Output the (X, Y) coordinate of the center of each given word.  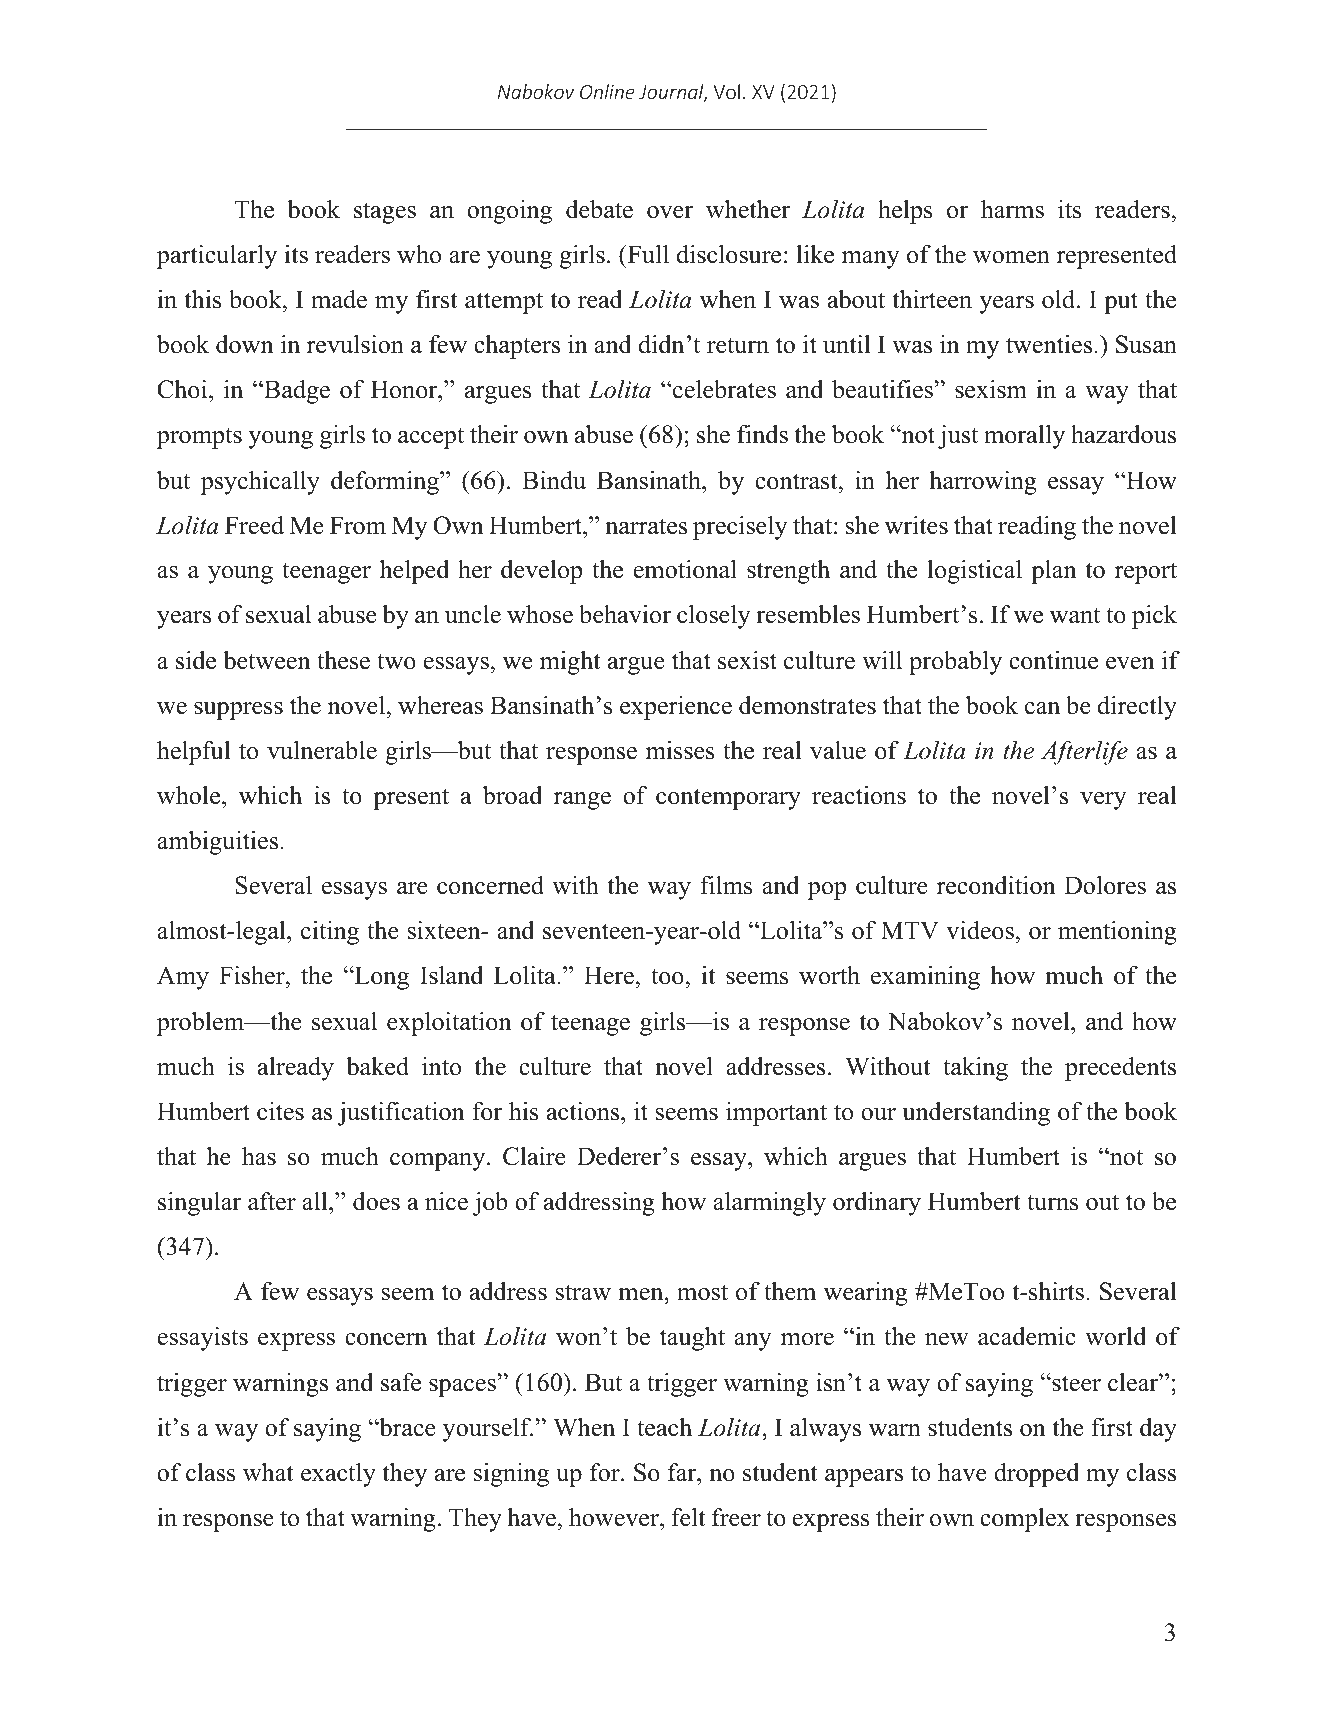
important (776, 1114)
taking (975, 1069)
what (268, 1472)
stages (385, 213)
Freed (254, 525)
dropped (1036, 1475)
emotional (685, 569)
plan (1054, 572)
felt (688, 1517)
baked (377, 1066)
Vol (726, 91)
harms (1012, 209)
